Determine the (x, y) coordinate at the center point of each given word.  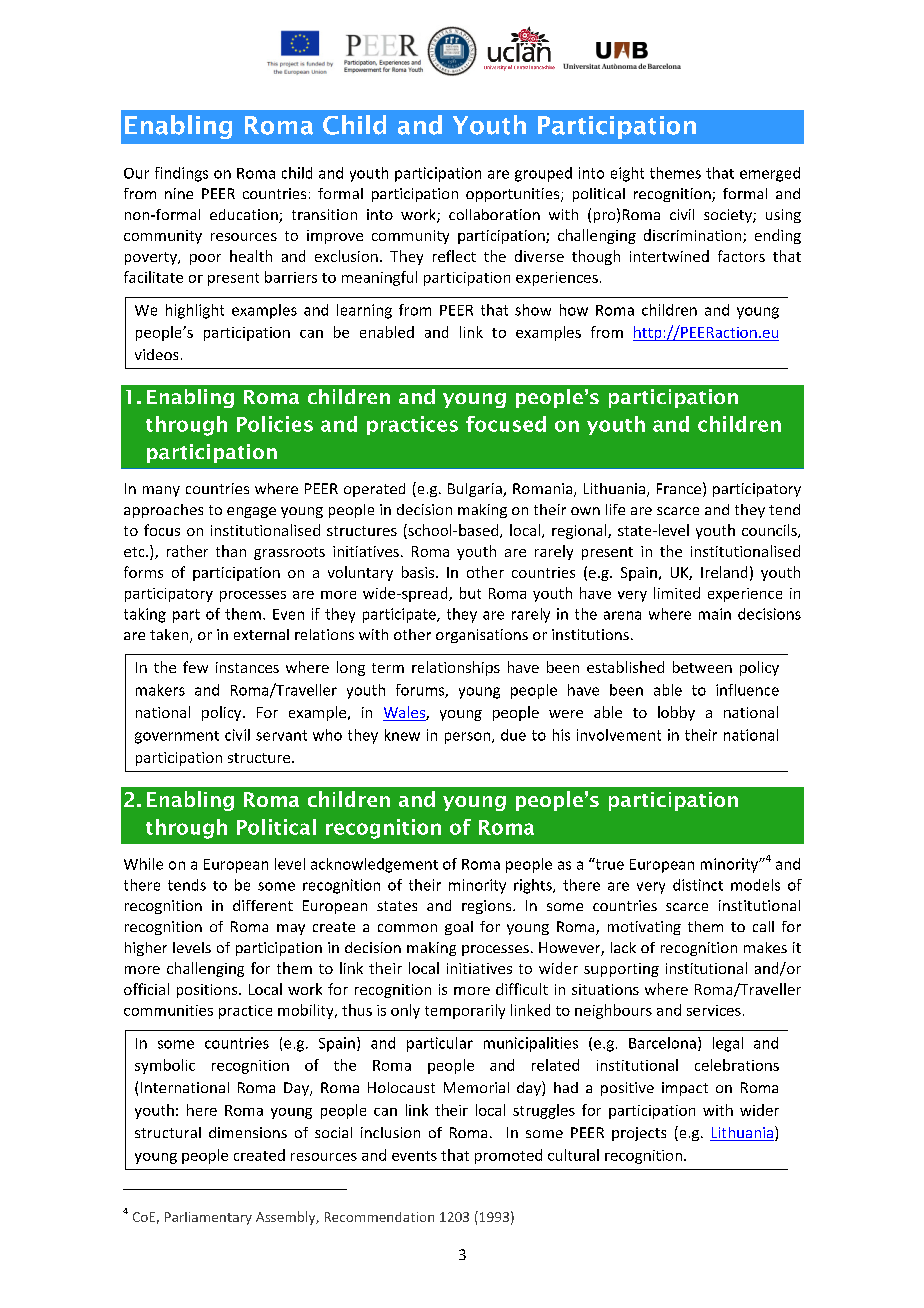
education (245, 216)
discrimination (692, 235)
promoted (508, 1156)
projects (639, 1134)
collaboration (494, 214)
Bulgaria (476, 490)
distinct (698, 885)
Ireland (724, 572)
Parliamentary (208, 1218)
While (143, 864)
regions (488, 907)
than (231, 551)
